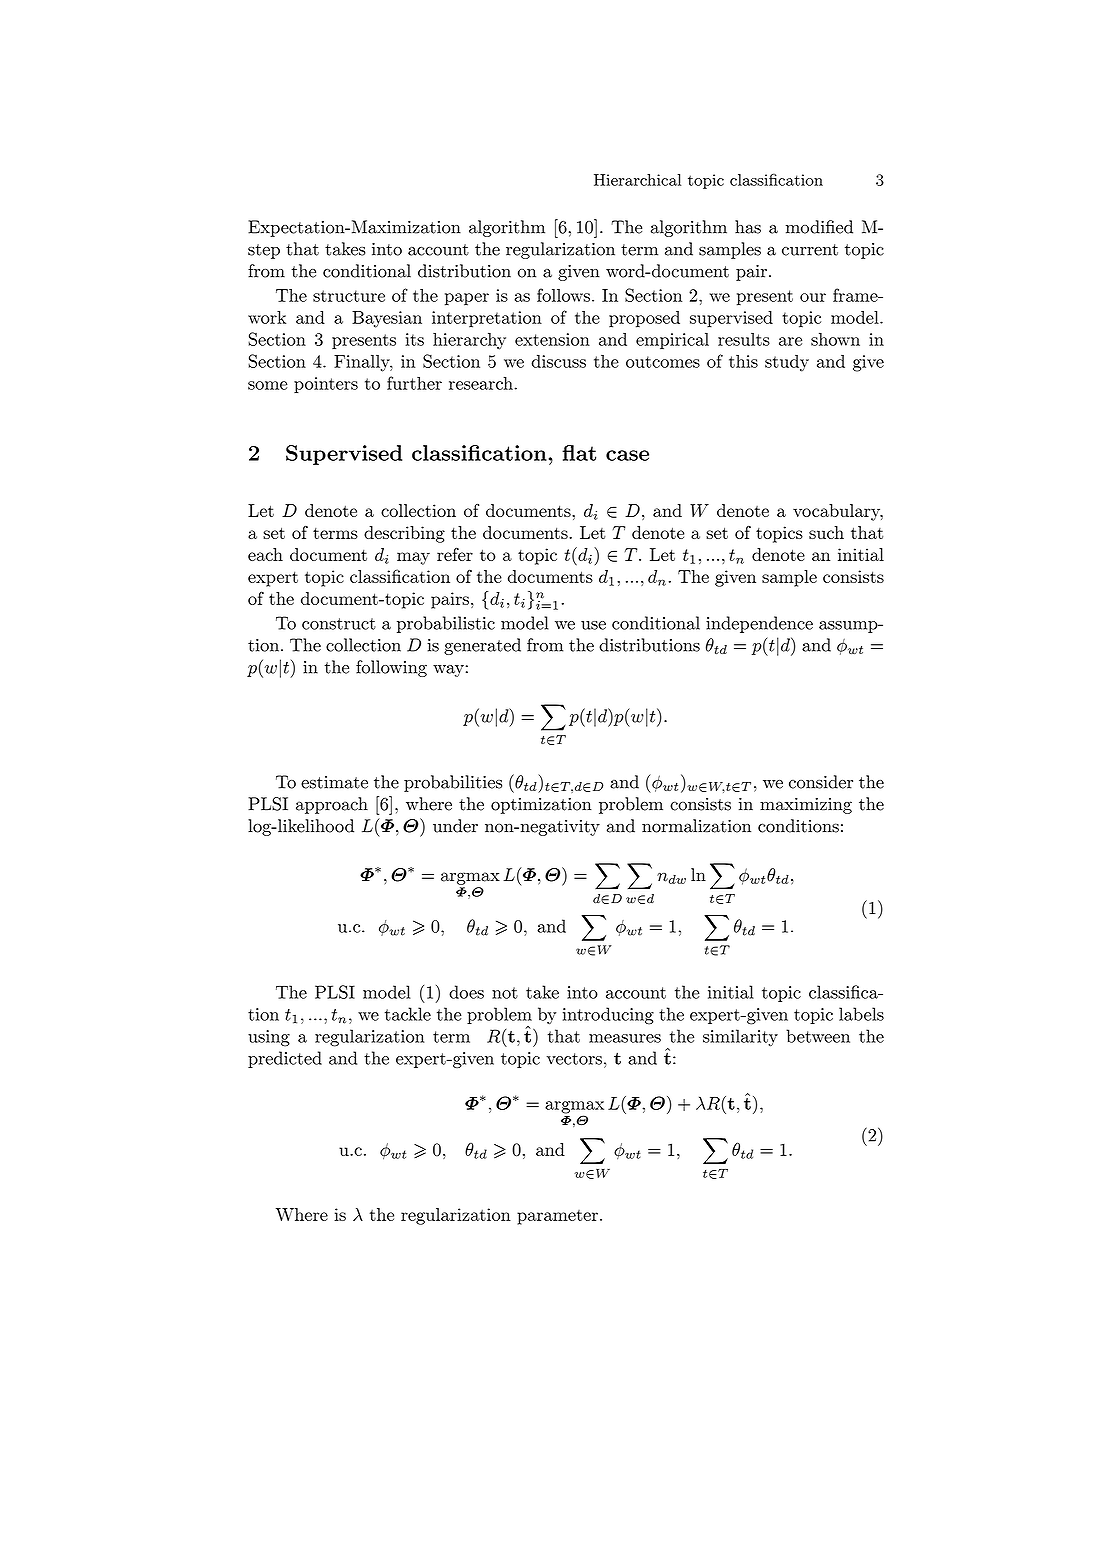 The width and height of the screenshot is (1095, 1548). What do you see at coordinates (391, 668) in the screenshot?
I see `following` at bounding box center [391, 668].
